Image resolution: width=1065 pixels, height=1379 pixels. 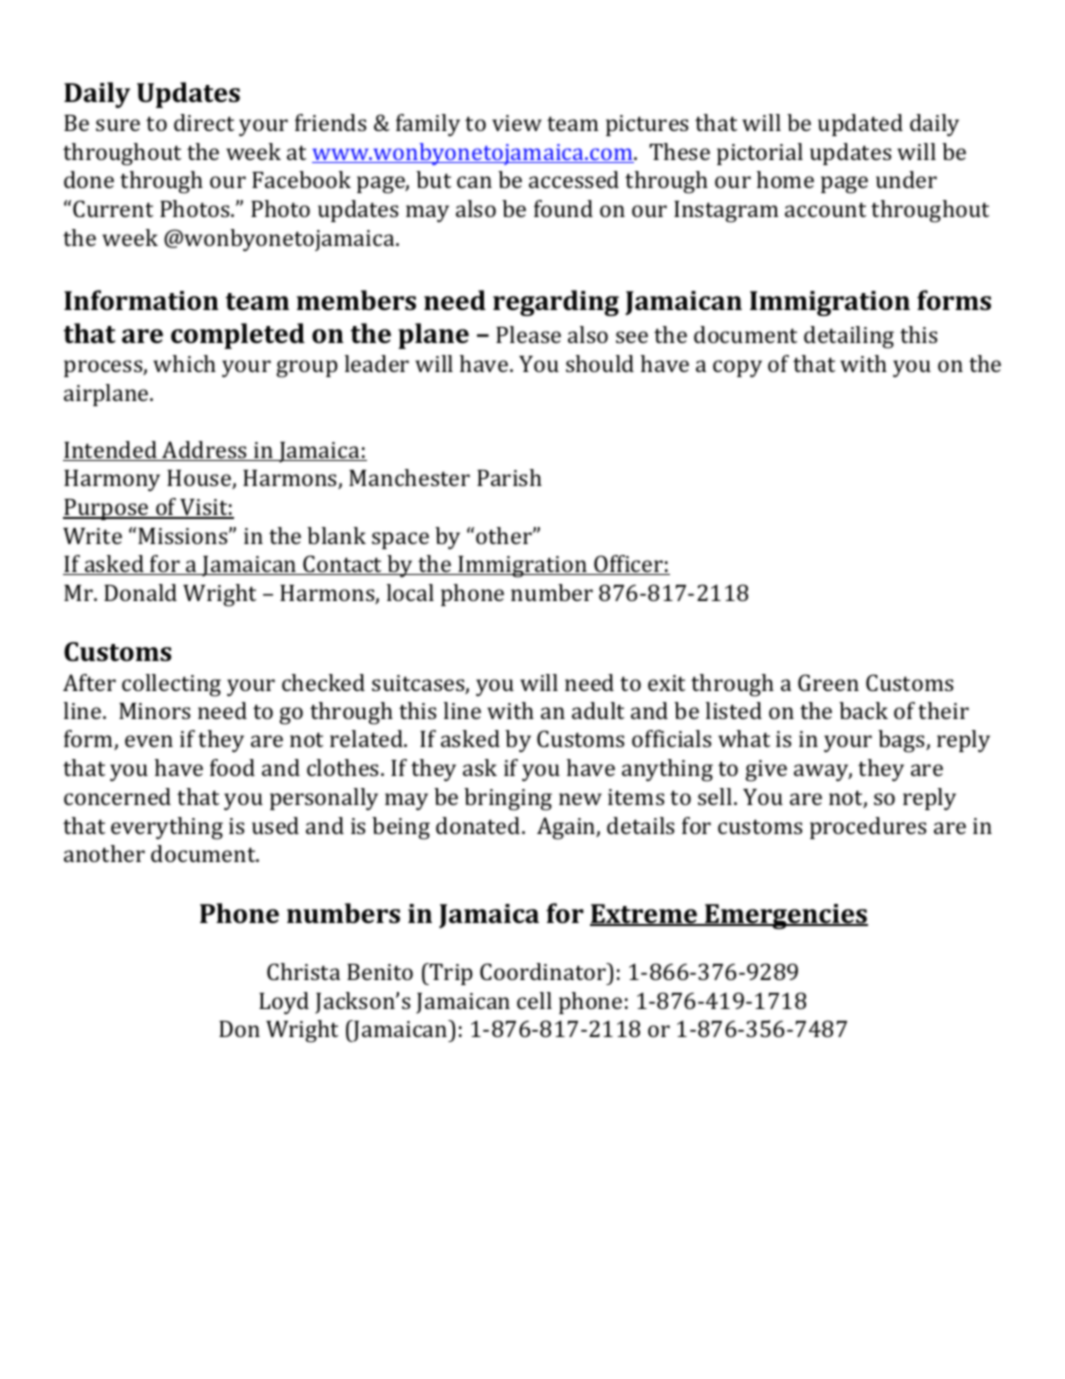 I want to click on view, so click(x=517, y=123).
